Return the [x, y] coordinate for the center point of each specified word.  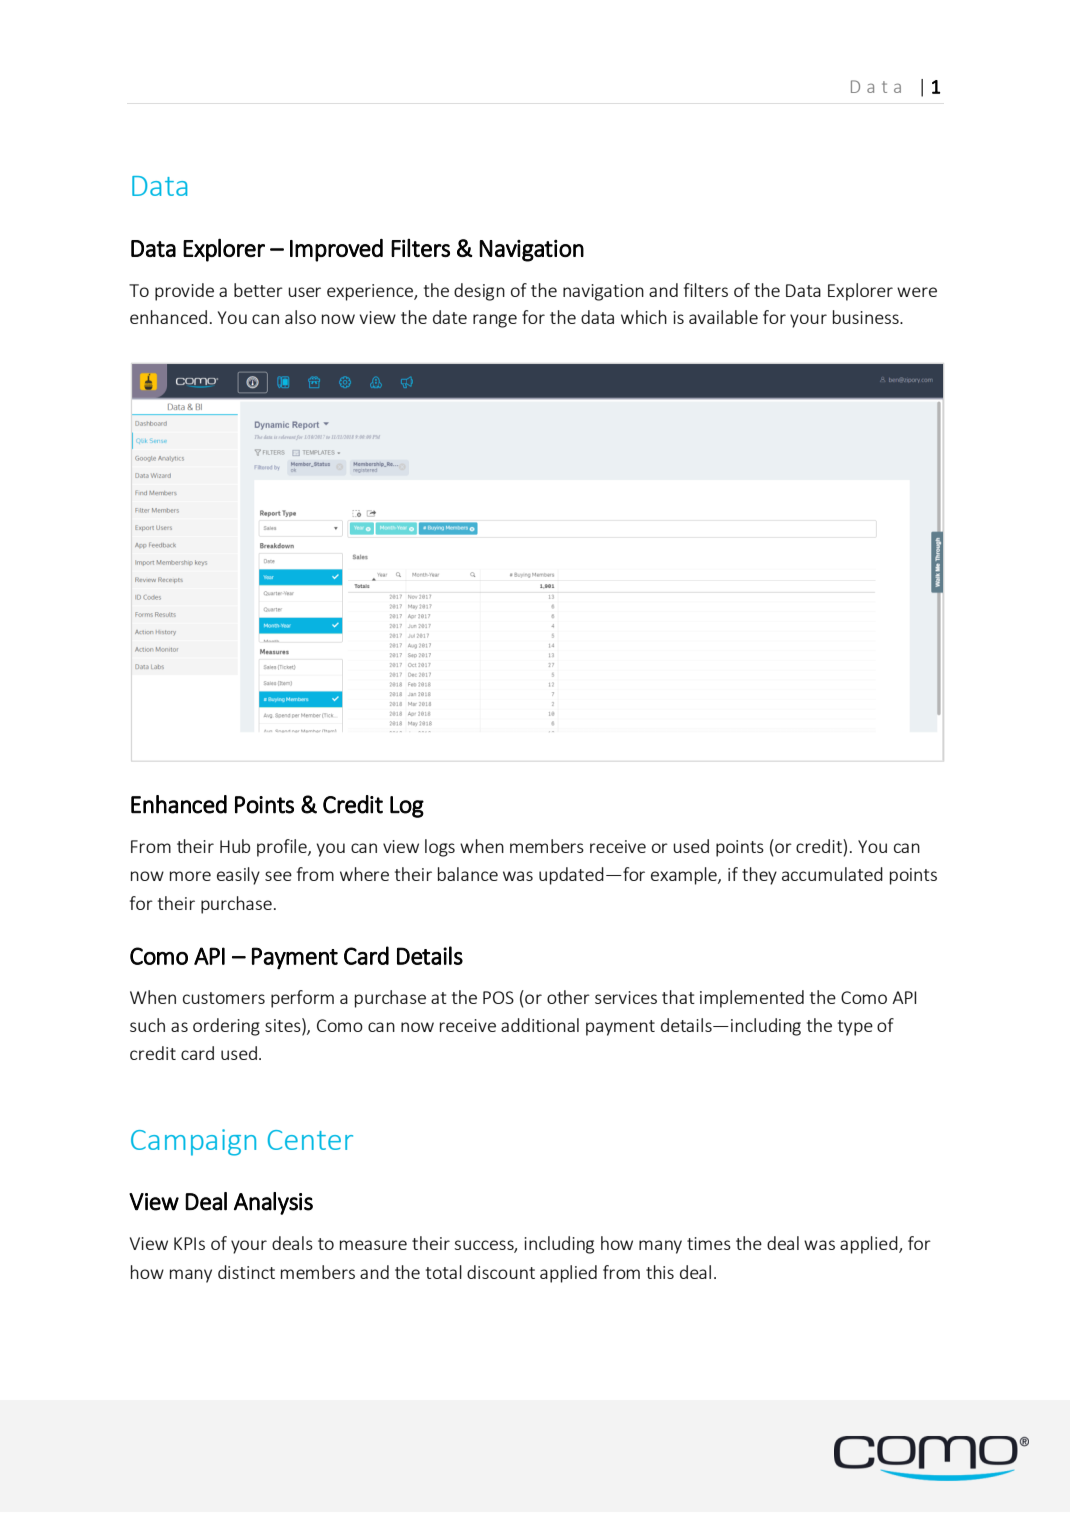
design [479, 292]
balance [468, 874]
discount [501, 1272]
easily [238, 876]
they [759, 876]
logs [440, 848]
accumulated [832, 874]
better [258, 290]
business [867, 317]
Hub [235, 846]
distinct [246, 1272]
